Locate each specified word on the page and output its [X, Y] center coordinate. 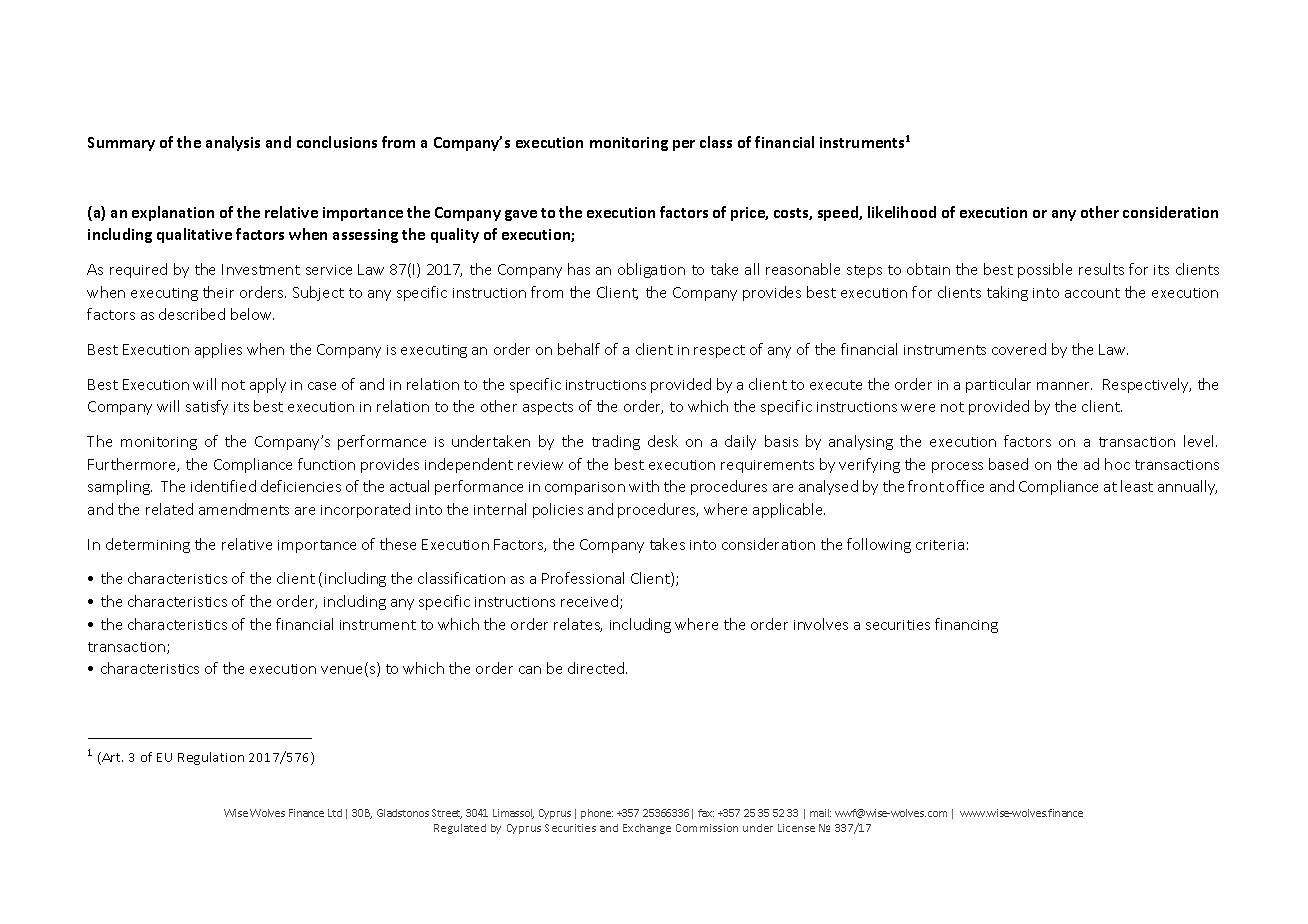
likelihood [902, 212]
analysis [233, 143]
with [644, 486]
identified [223, 486]
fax [706, 813]
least [1137, 486]
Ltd [335, 813]
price [749, 214]
